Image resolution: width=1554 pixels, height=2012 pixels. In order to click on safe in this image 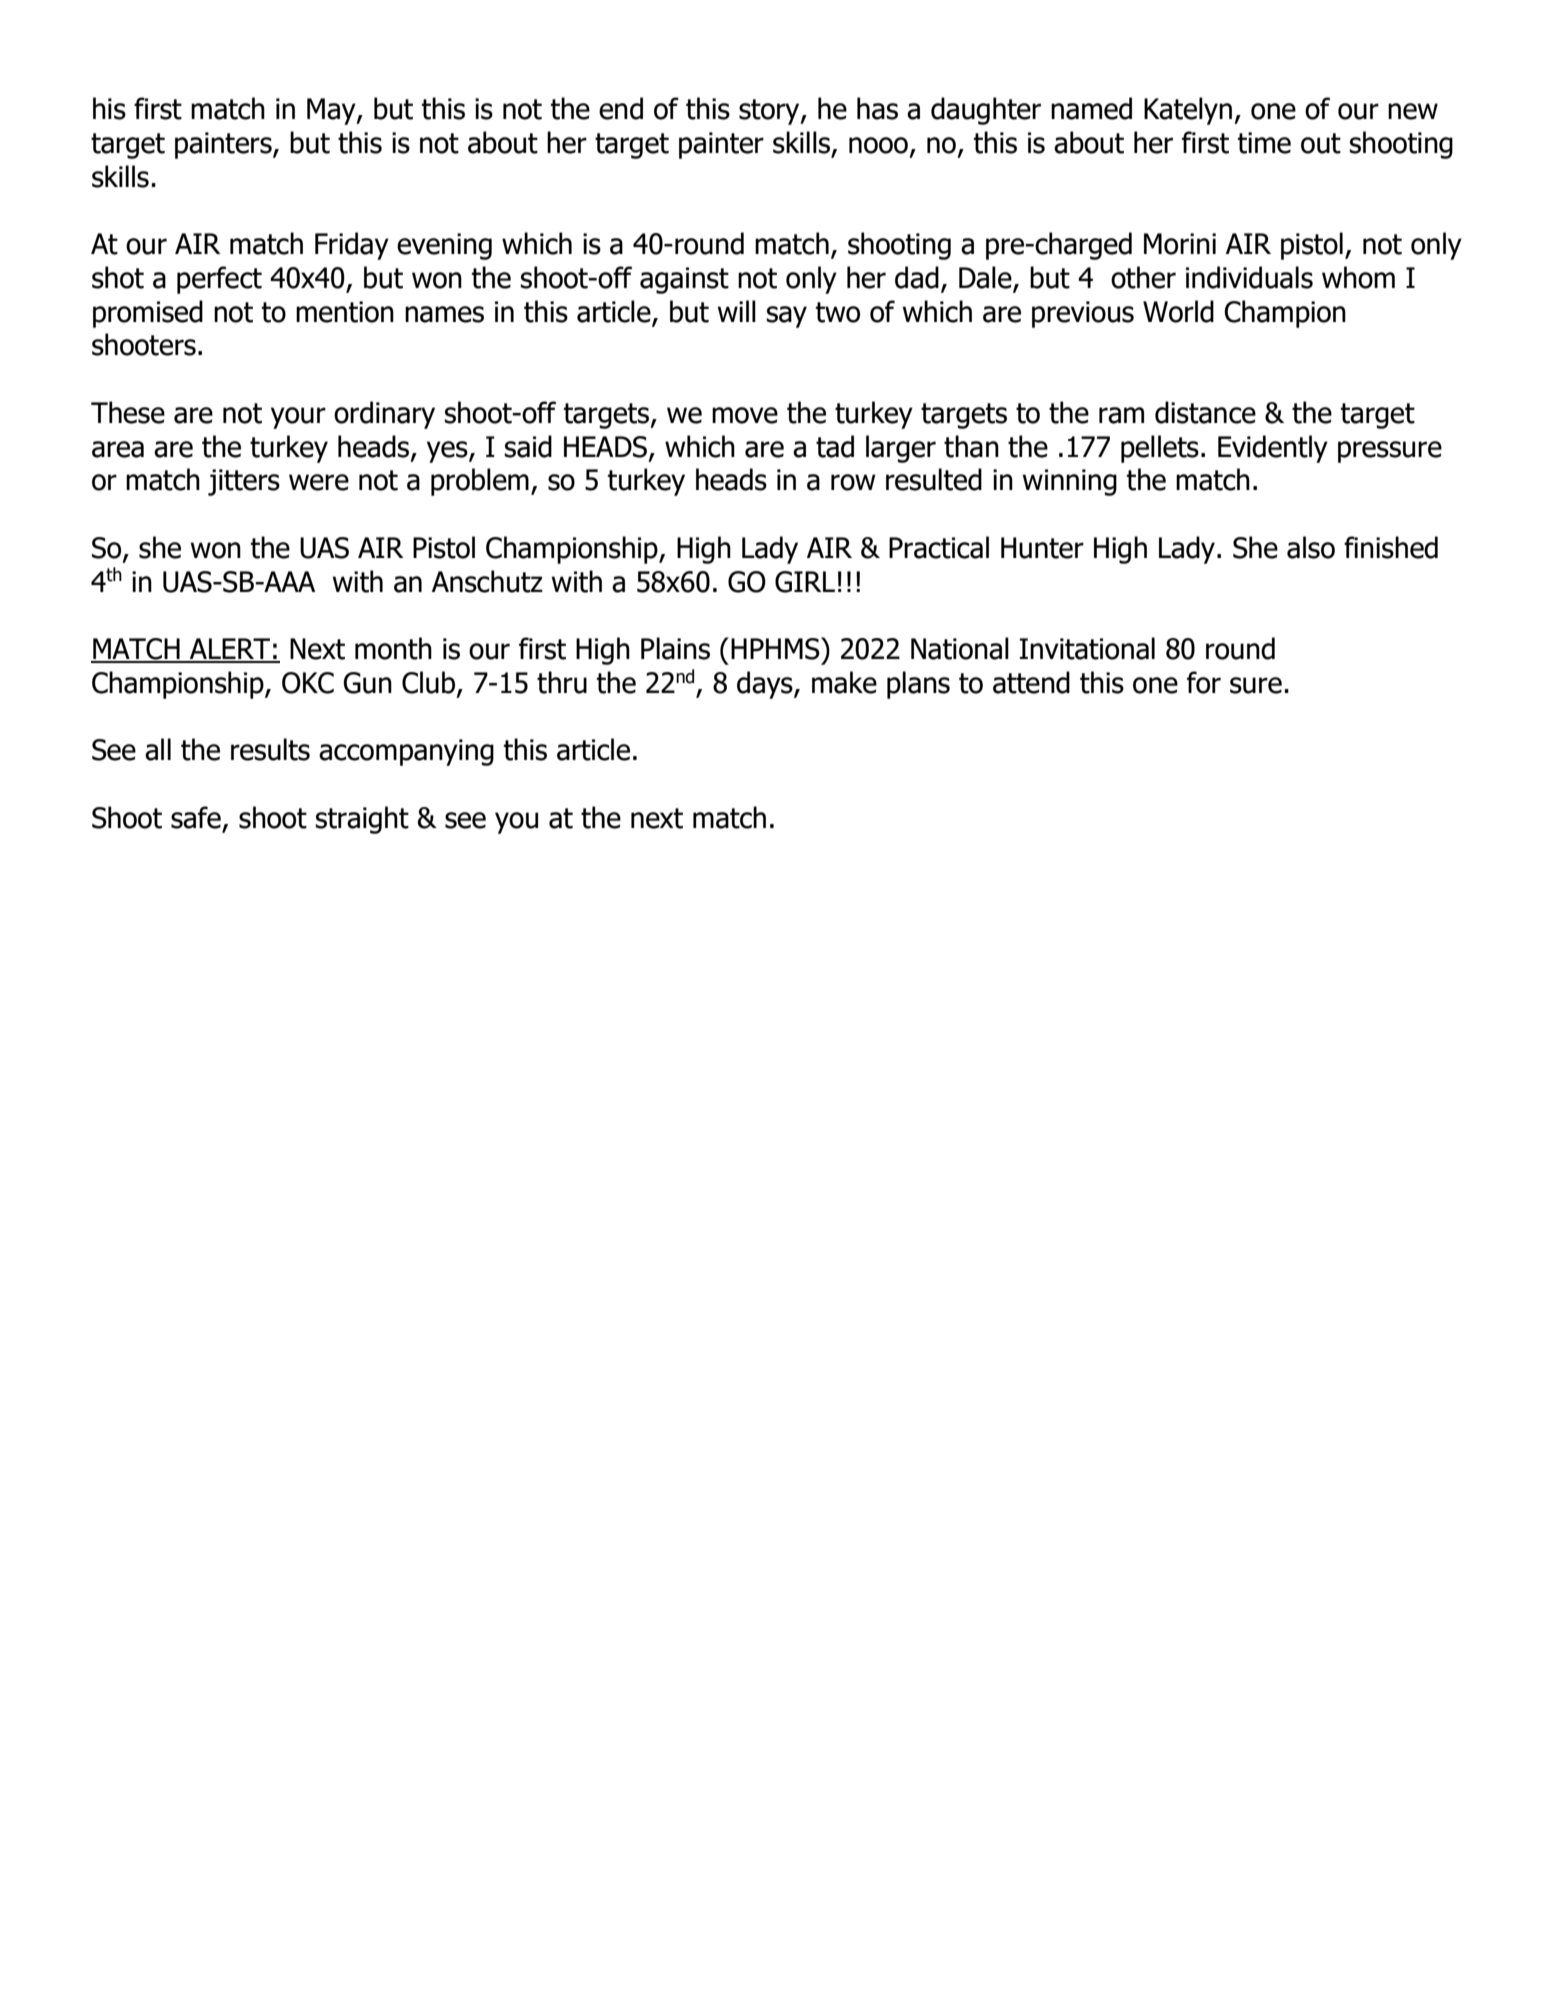, I will do `click(196, 817)`.
